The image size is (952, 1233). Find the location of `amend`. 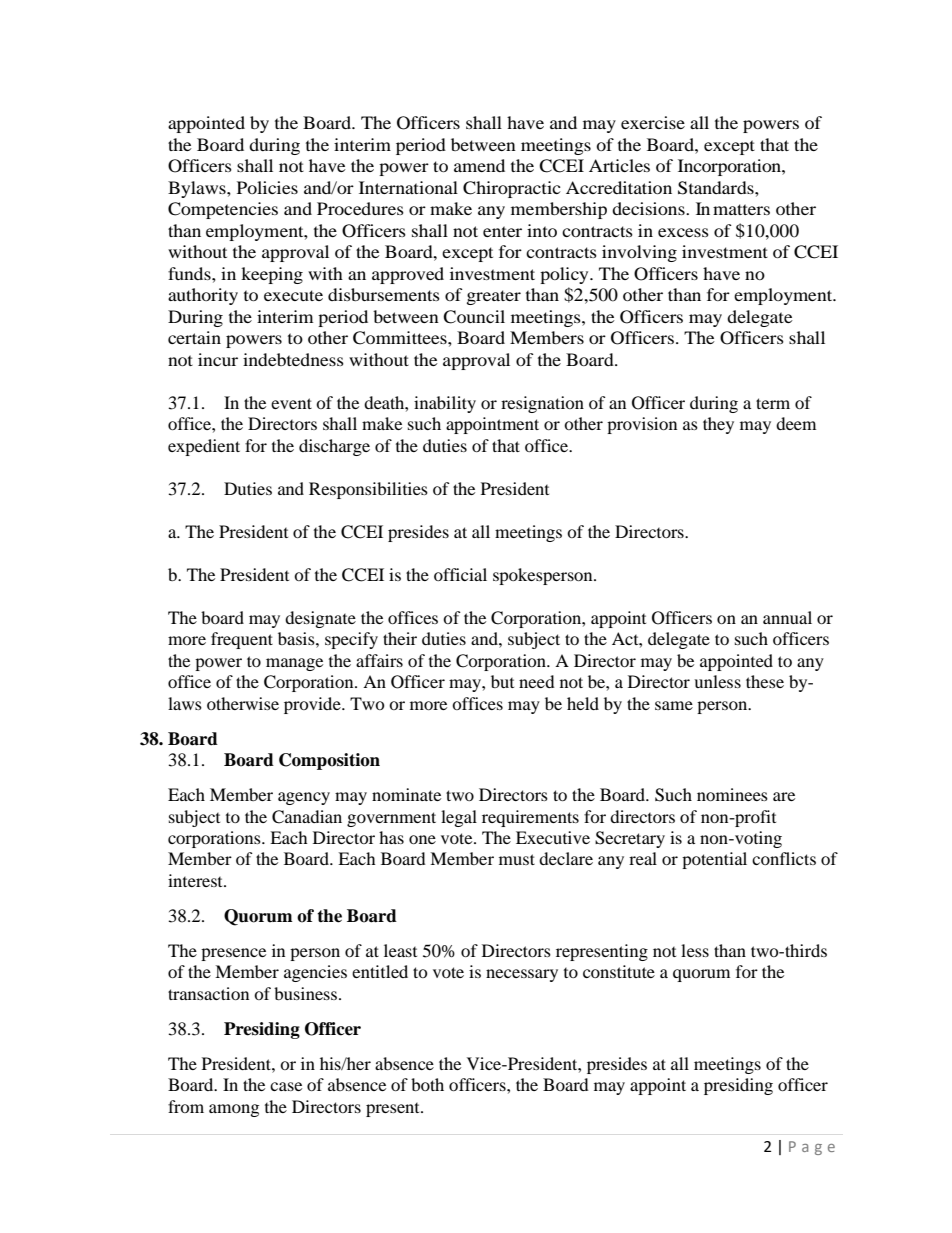

amend is located at coordinates (479, 165).
